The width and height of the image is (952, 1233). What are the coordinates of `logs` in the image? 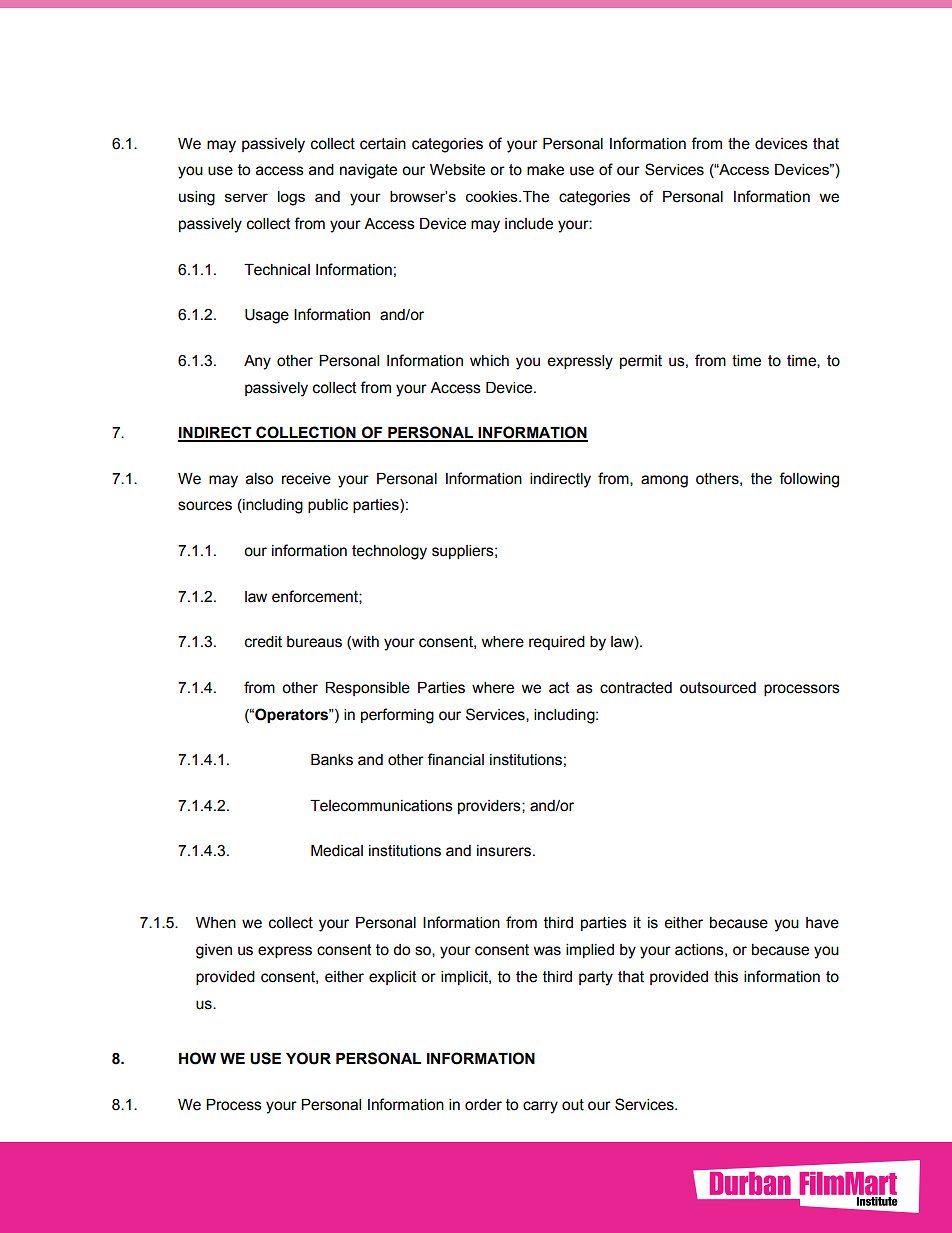 It's located at (291, 198).
